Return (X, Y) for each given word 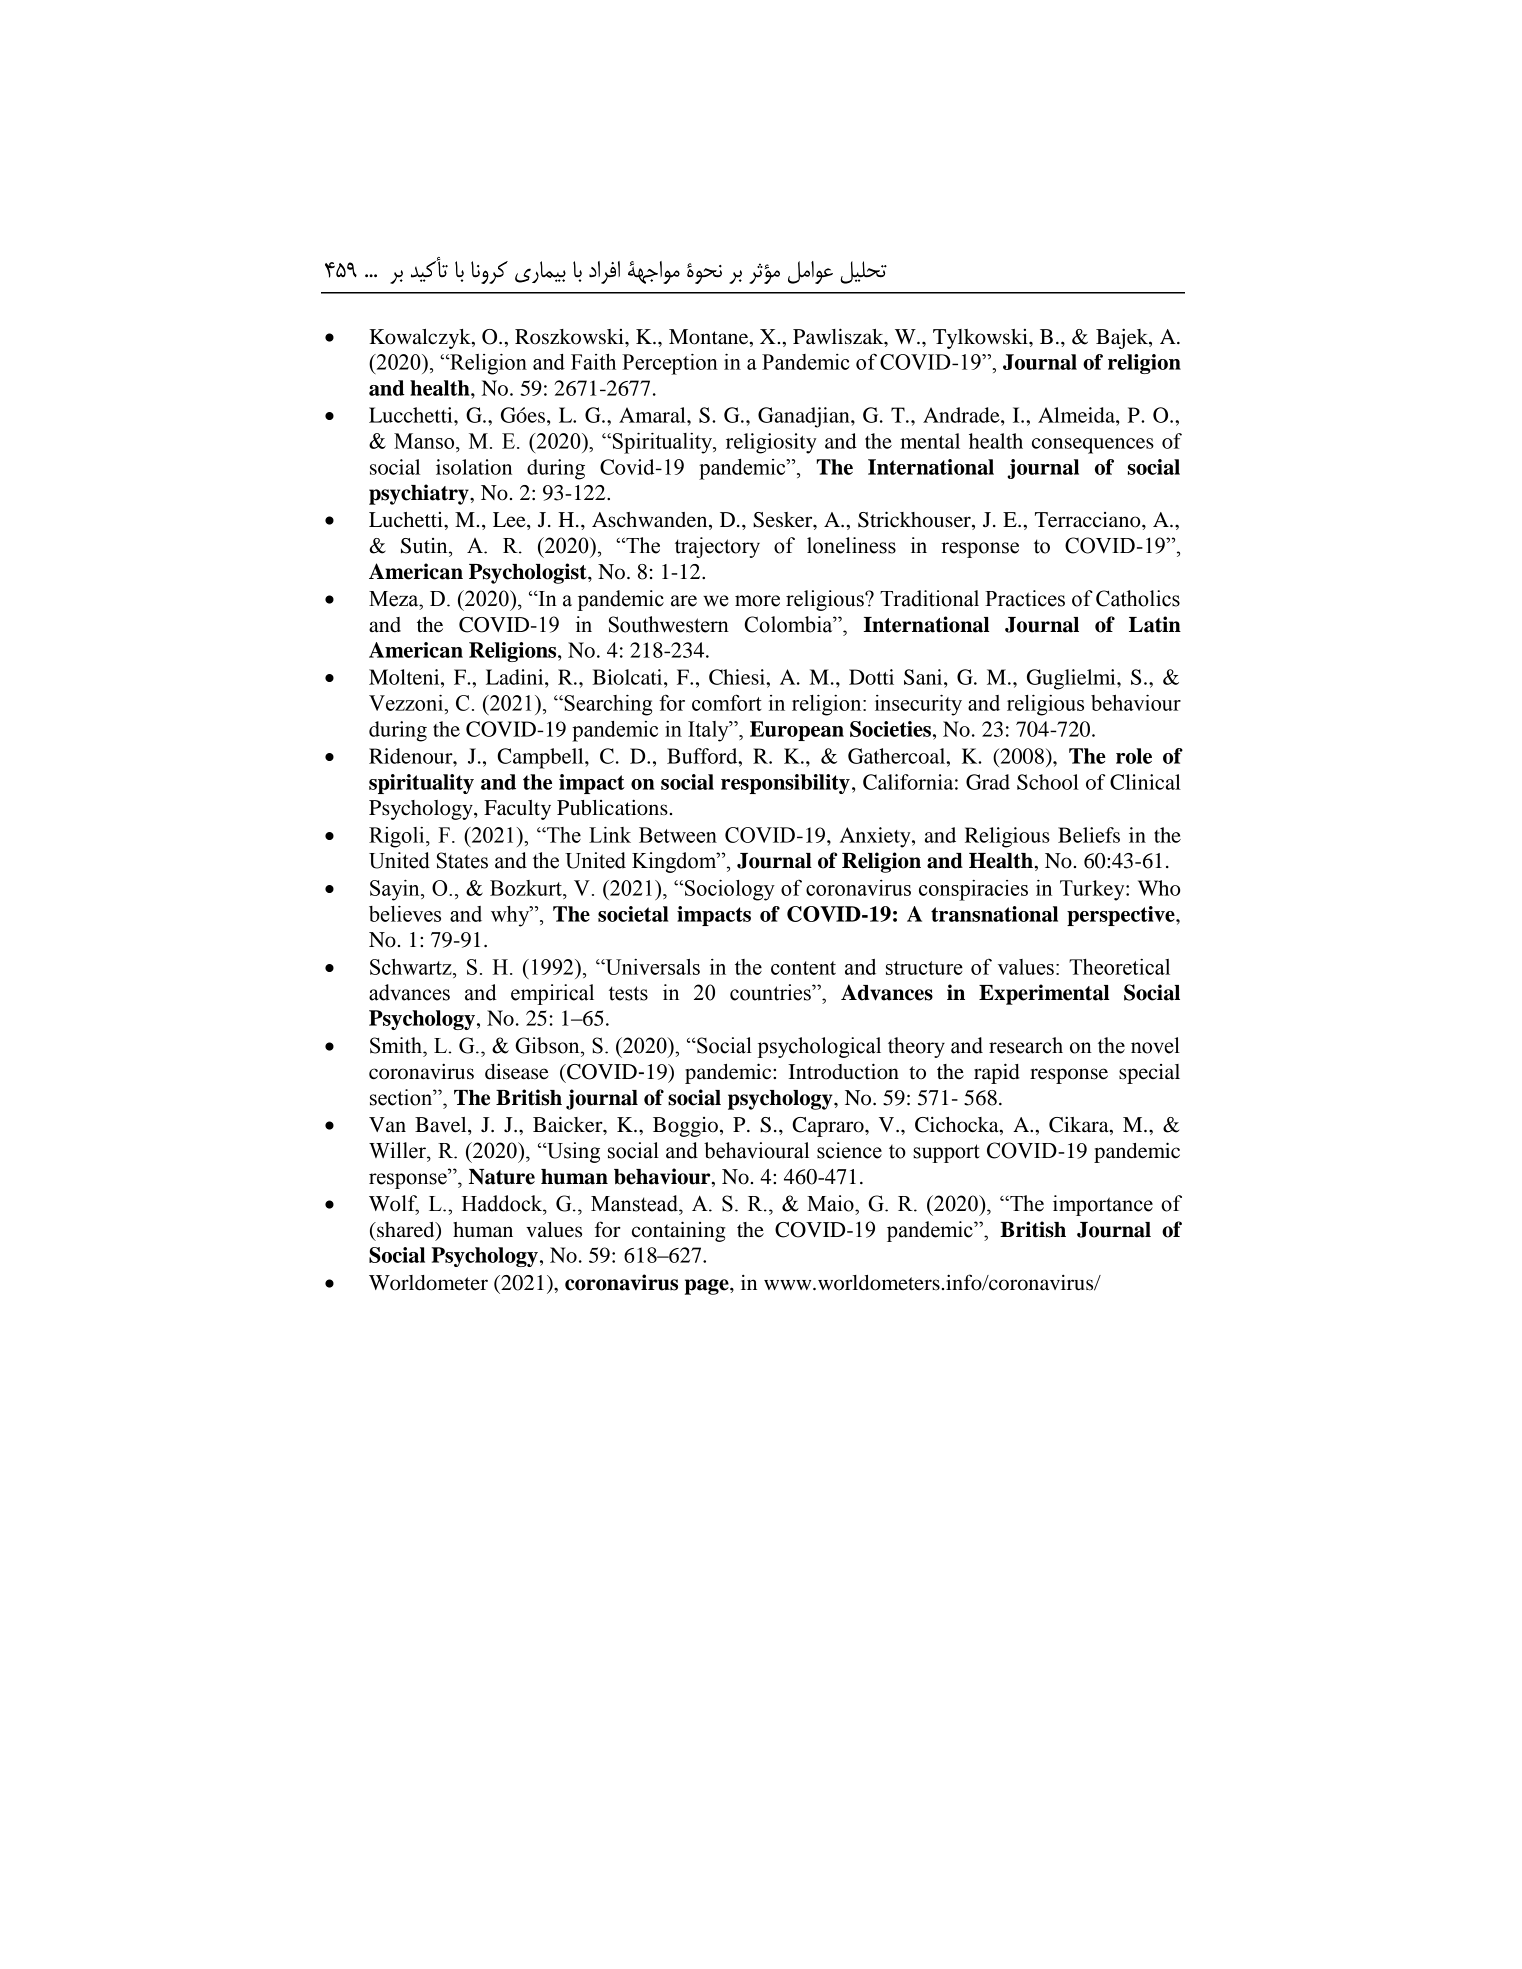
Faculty (517, 810)
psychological (819, 1047)
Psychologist (529, 573)
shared (406, 1231)
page (708, 1287)
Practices (1025, 598)
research (1026, 1045)
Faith (593, 362)
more (757, 601)
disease (517, 1071)
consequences (1093, 446)
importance (1103, 1205)
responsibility (785, 784)
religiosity (771, 443)
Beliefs (1089, 835)
